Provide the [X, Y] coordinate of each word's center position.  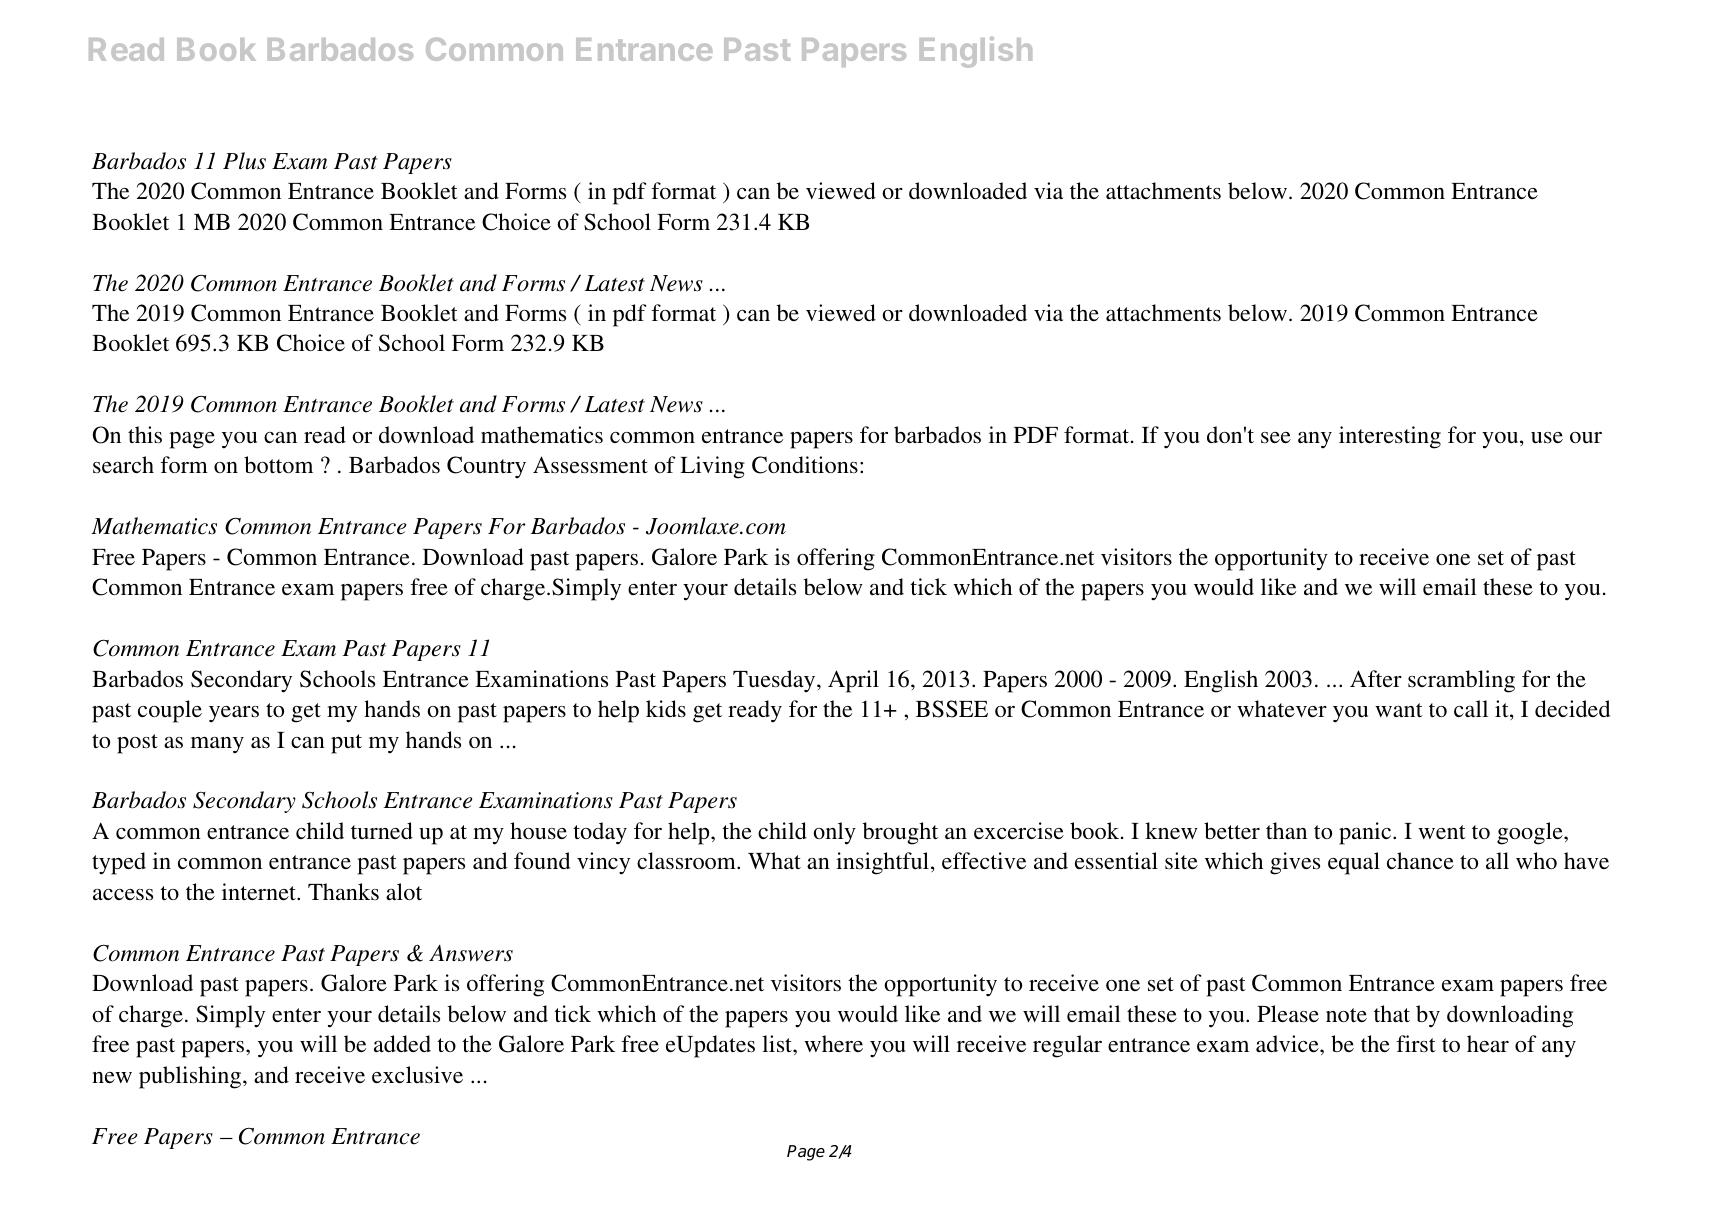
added [402, 1043]
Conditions [805, 465]
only [834, 833]
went [1442, 832]
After [1376, 679]
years [234, 714]
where [833, 1043]
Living [712, 467]
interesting [1390, 437]
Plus [244, 161]
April [853, 681]
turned [382, 830]
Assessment [590, 465]
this [145, 435]
